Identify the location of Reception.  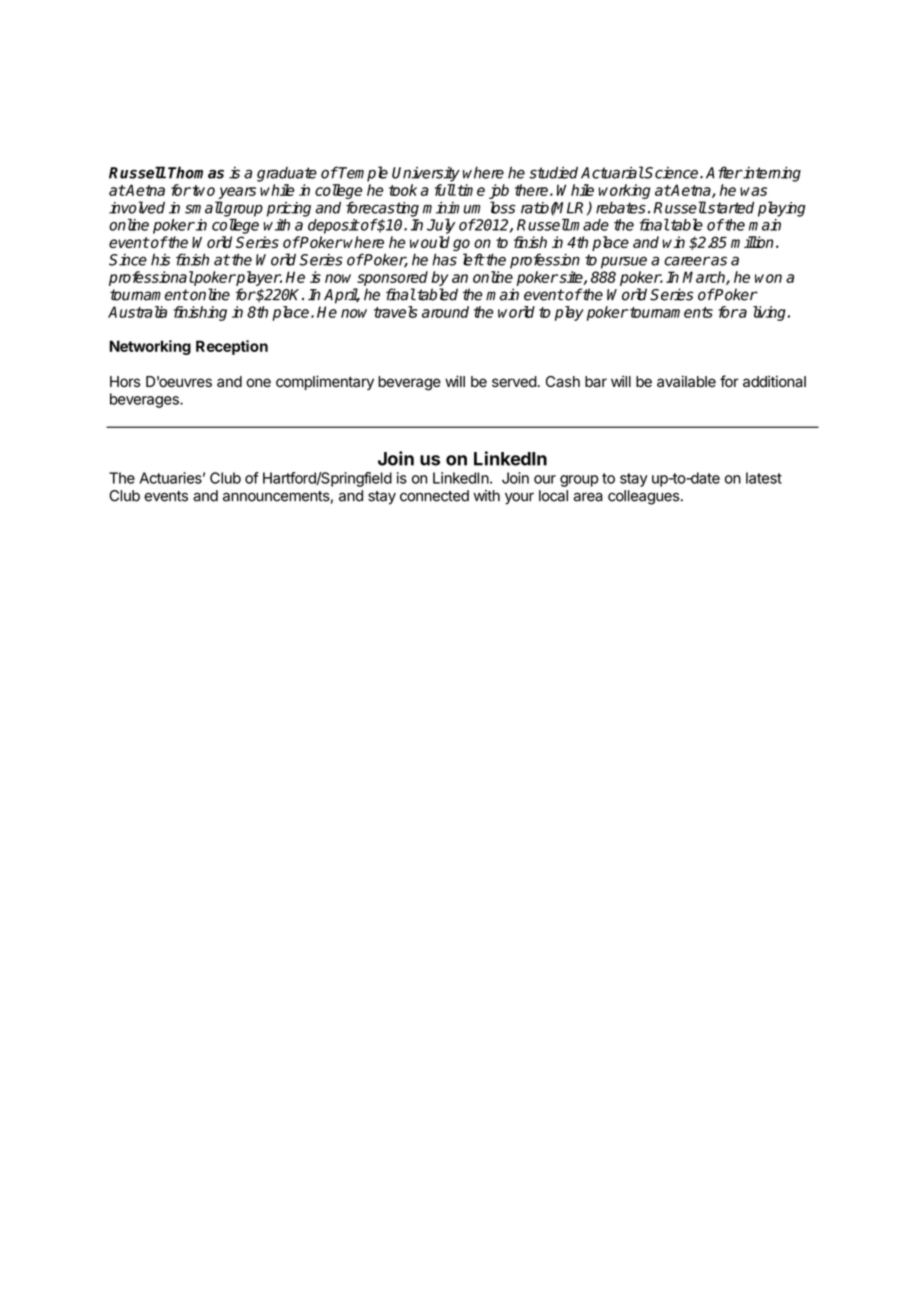
(232, 347).
